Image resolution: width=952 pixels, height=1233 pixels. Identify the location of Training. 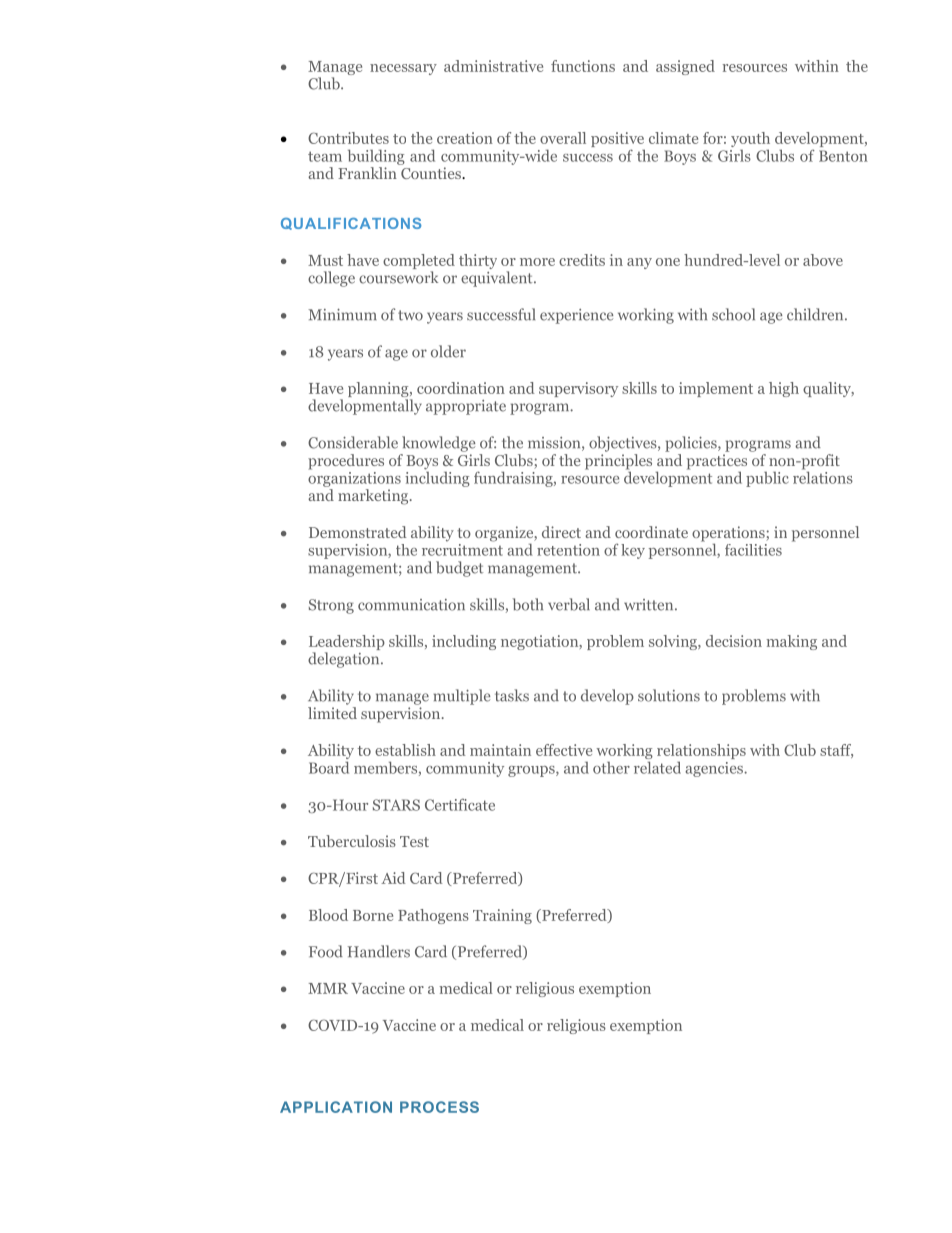
(502, 916).
